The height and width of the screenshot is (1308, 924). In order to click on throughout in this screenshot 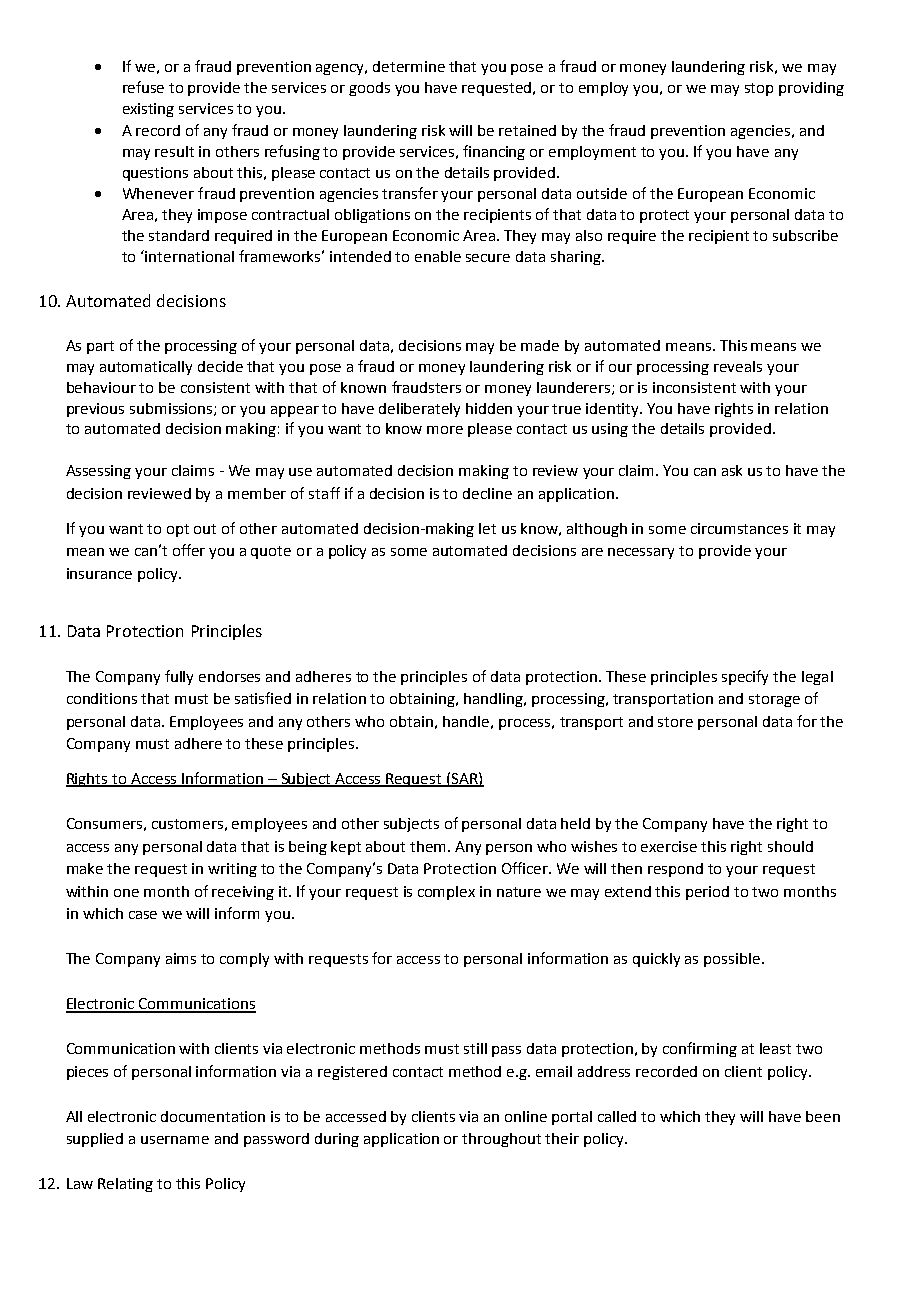, I will do `click(501, 1140)`.
